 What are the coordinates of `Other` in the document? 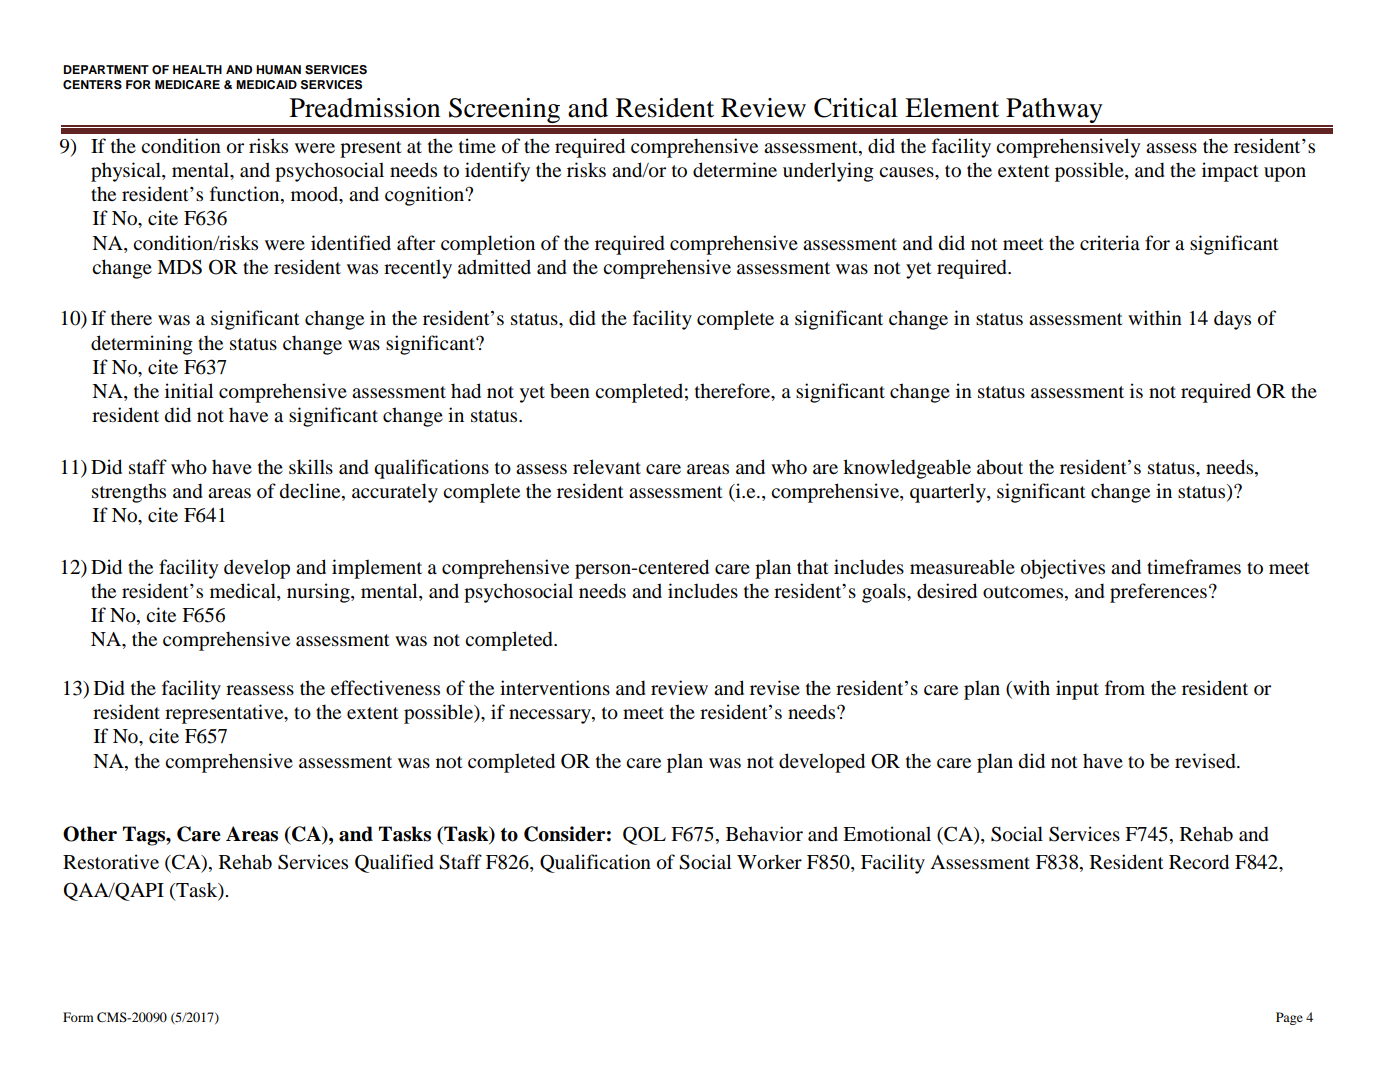 It's located at (90, 834).
